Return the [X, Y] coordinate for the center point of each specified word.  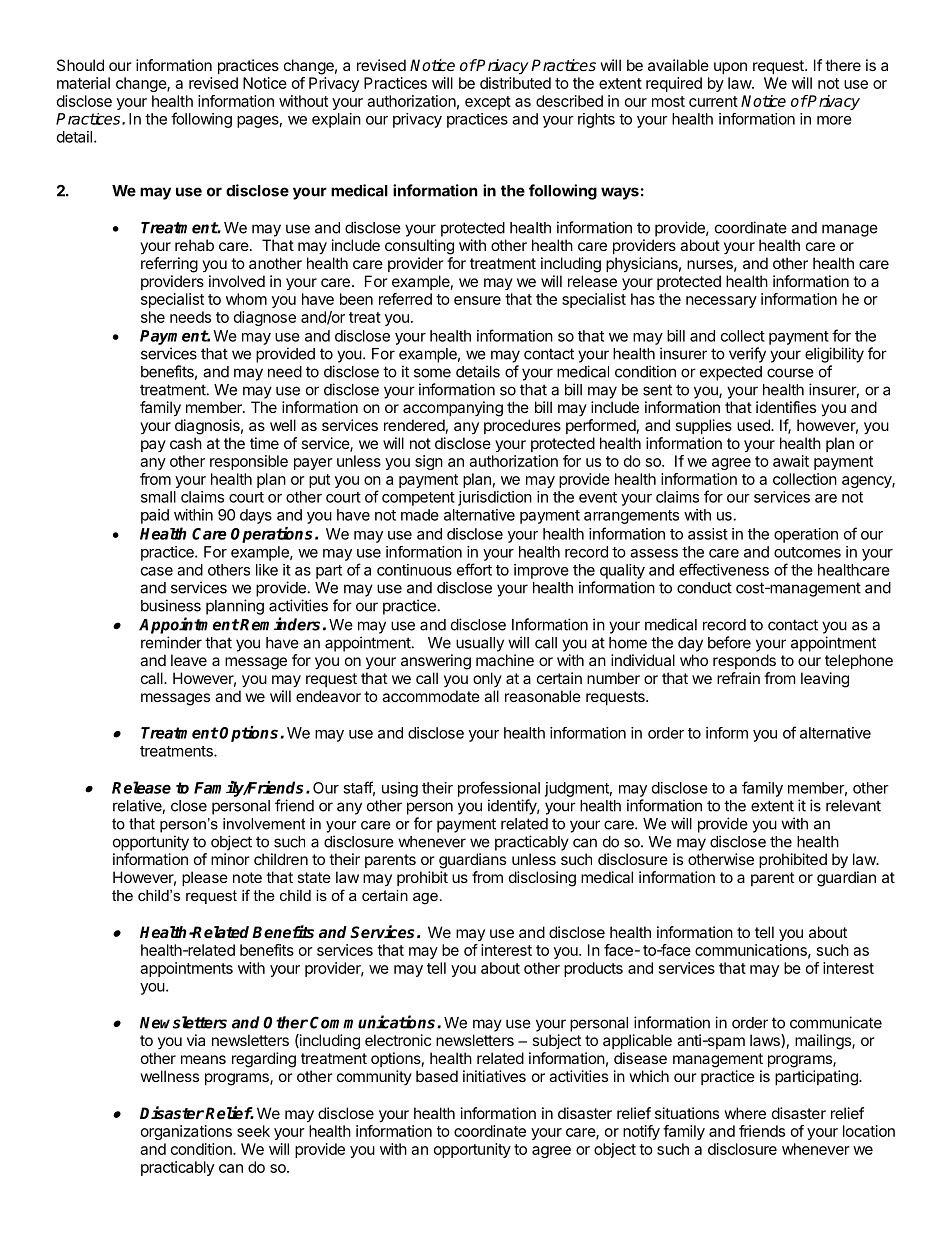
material [83, 83]
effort [474, 569]
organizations [186, 1132]
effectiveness [724, 569]
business [171, 605]
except [488, 103]
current [713, 101]
